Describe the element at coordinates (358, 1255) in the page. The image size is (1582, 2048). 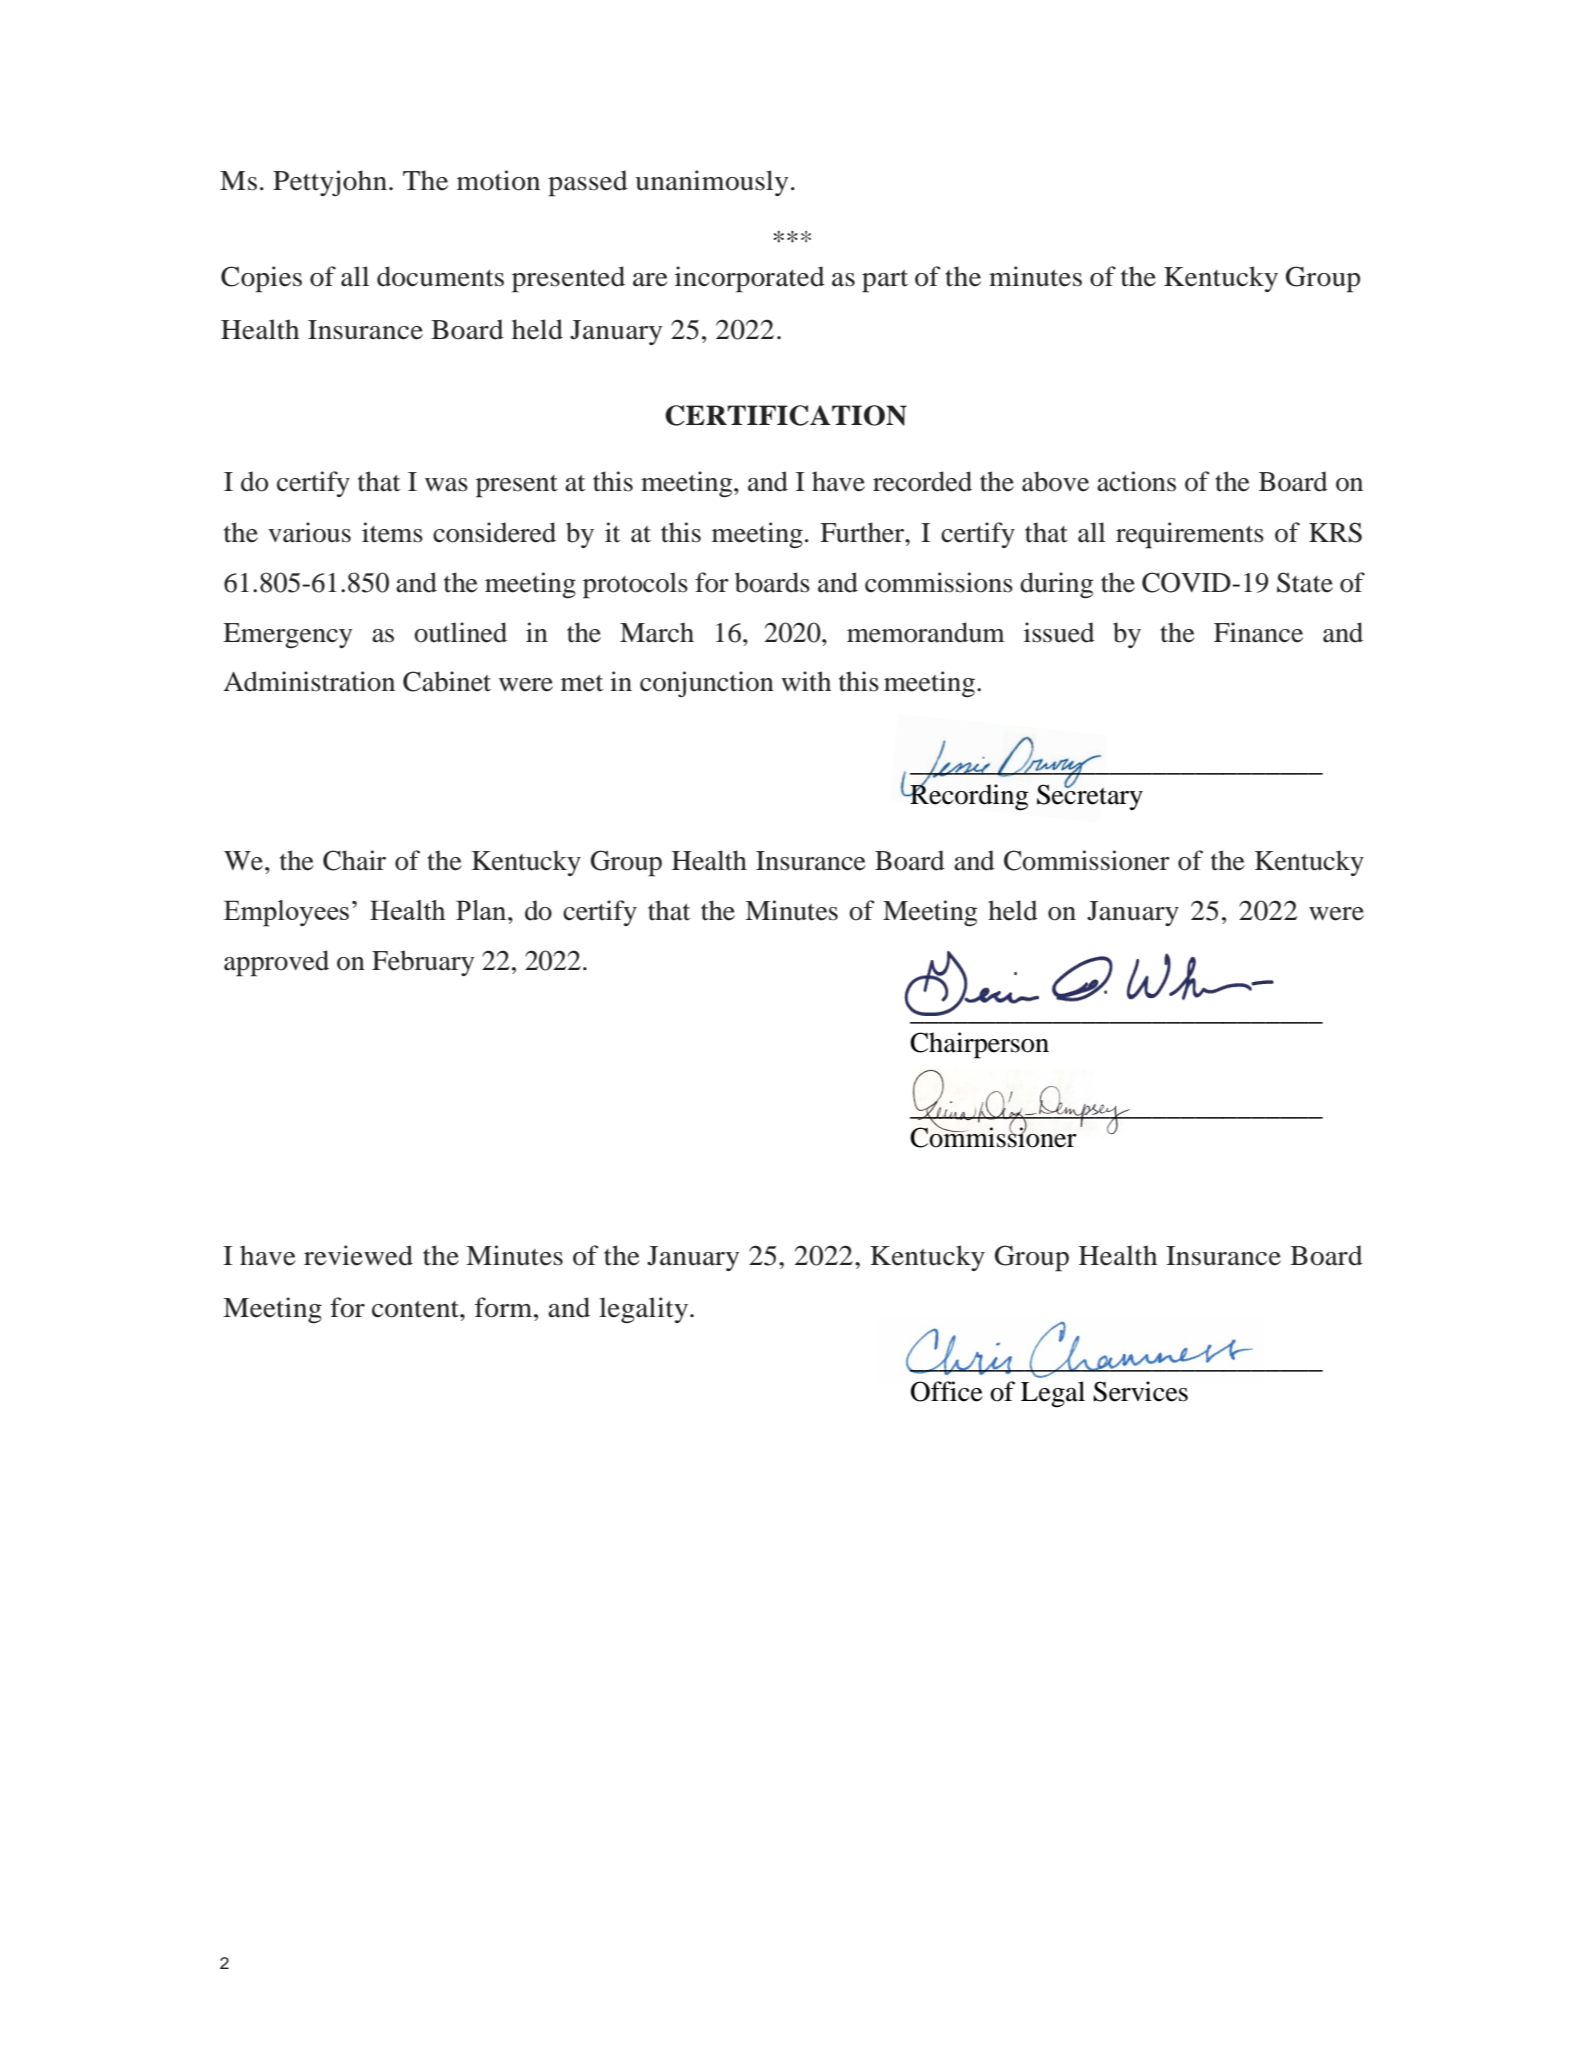
I see `reviewed` at that location.
